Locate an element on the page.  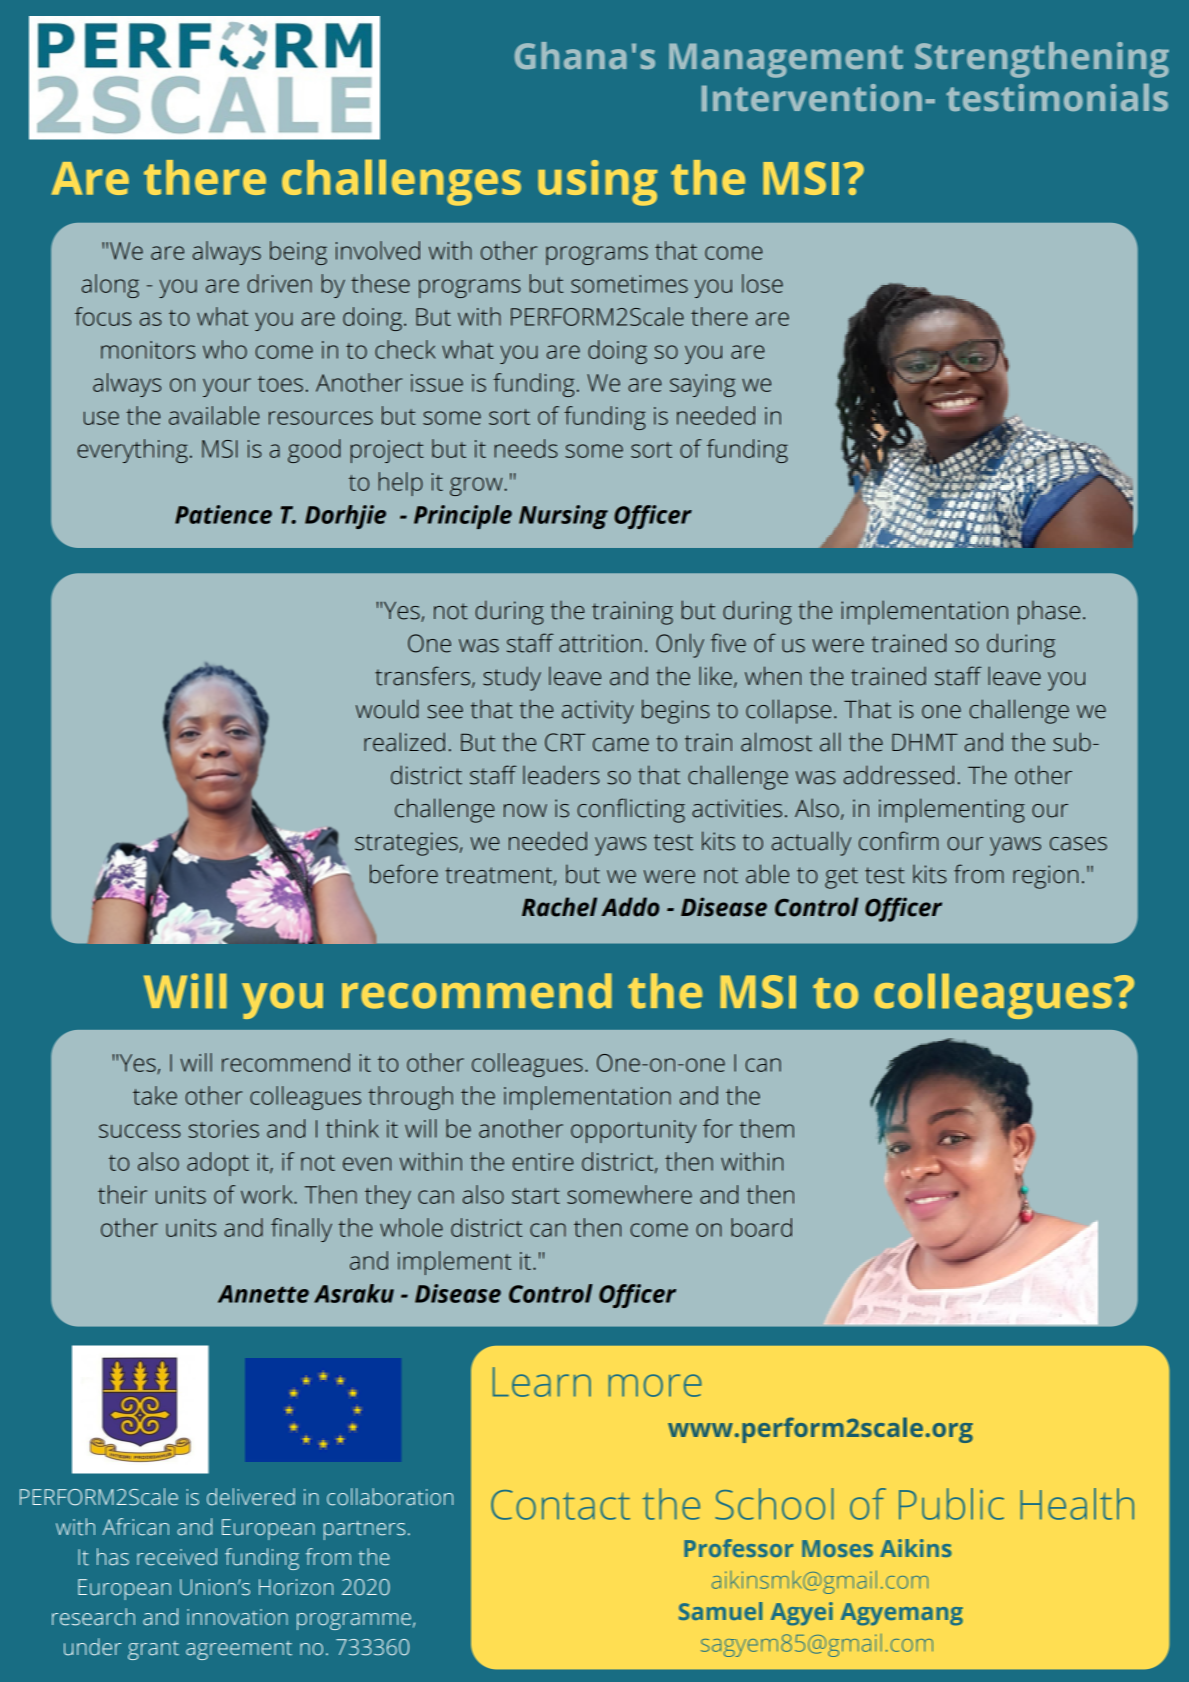
confirm is located at coordinates (898, 841).
